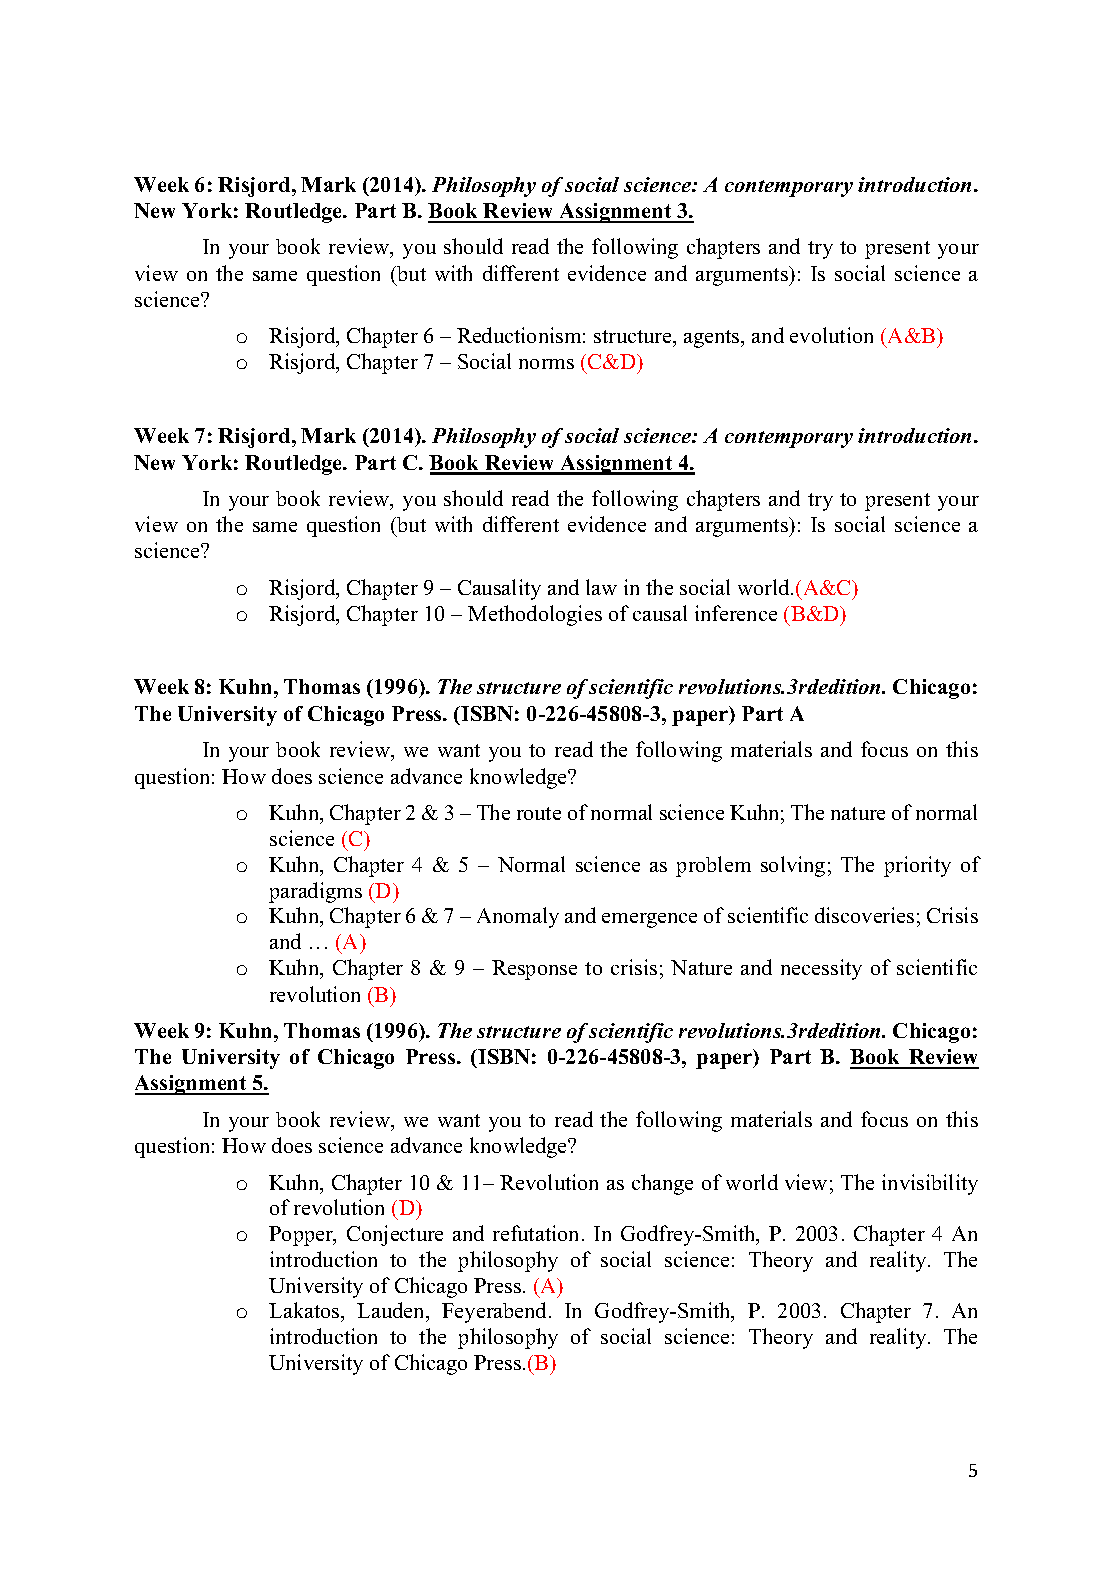  I want to click on refutation, so click(535, 1233).
